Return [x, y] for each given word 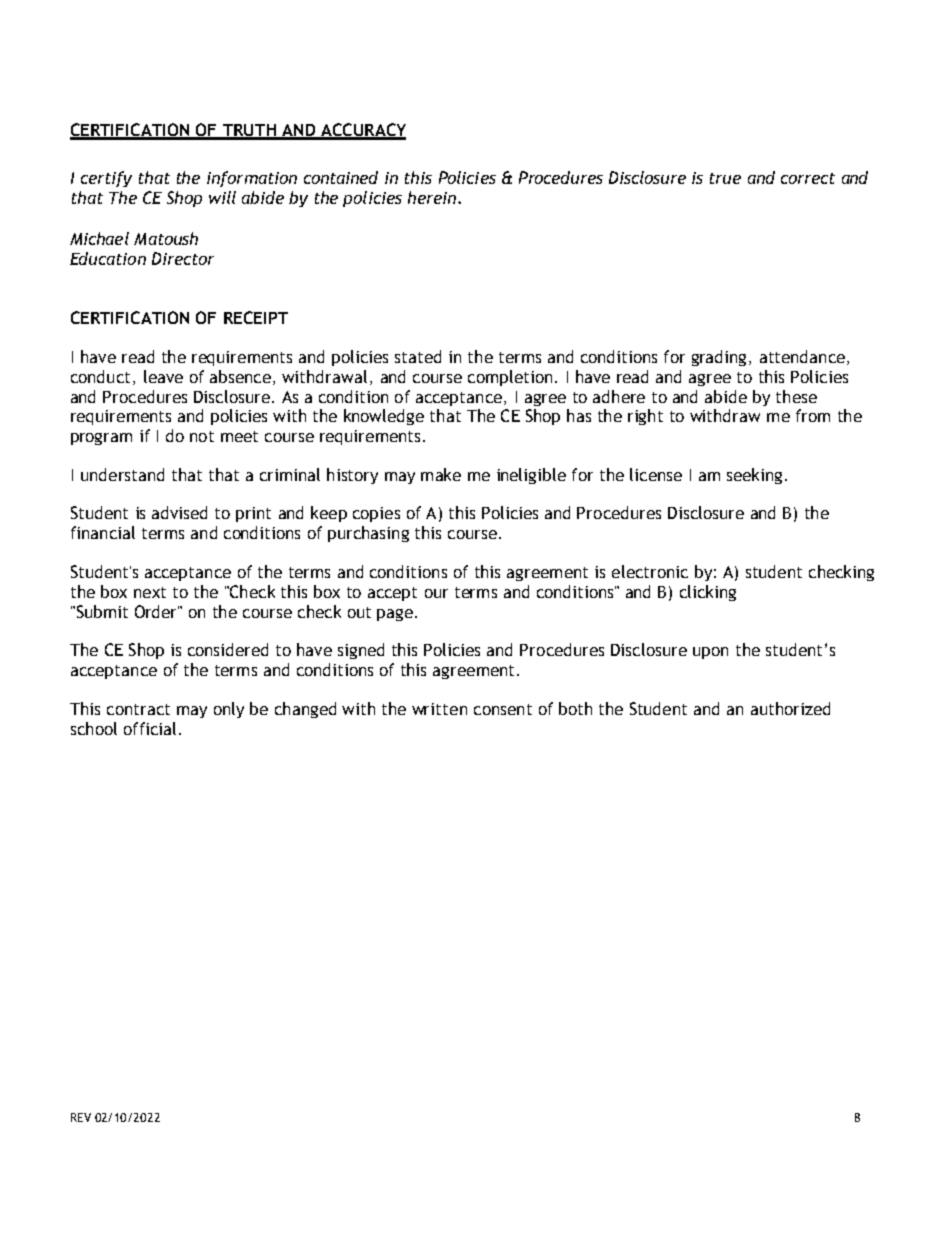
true [725, 178]
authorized [790, 708]
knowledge [384, 417]
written [439, 709]
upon [710, 653]
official [150, 728]
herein [433, 197]
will [222, 197]
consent [503, 709]
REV [81, 1117]
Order [157, 611]
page [395, 615]
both [575, 708]
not [202, 436]
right [645, 417]
